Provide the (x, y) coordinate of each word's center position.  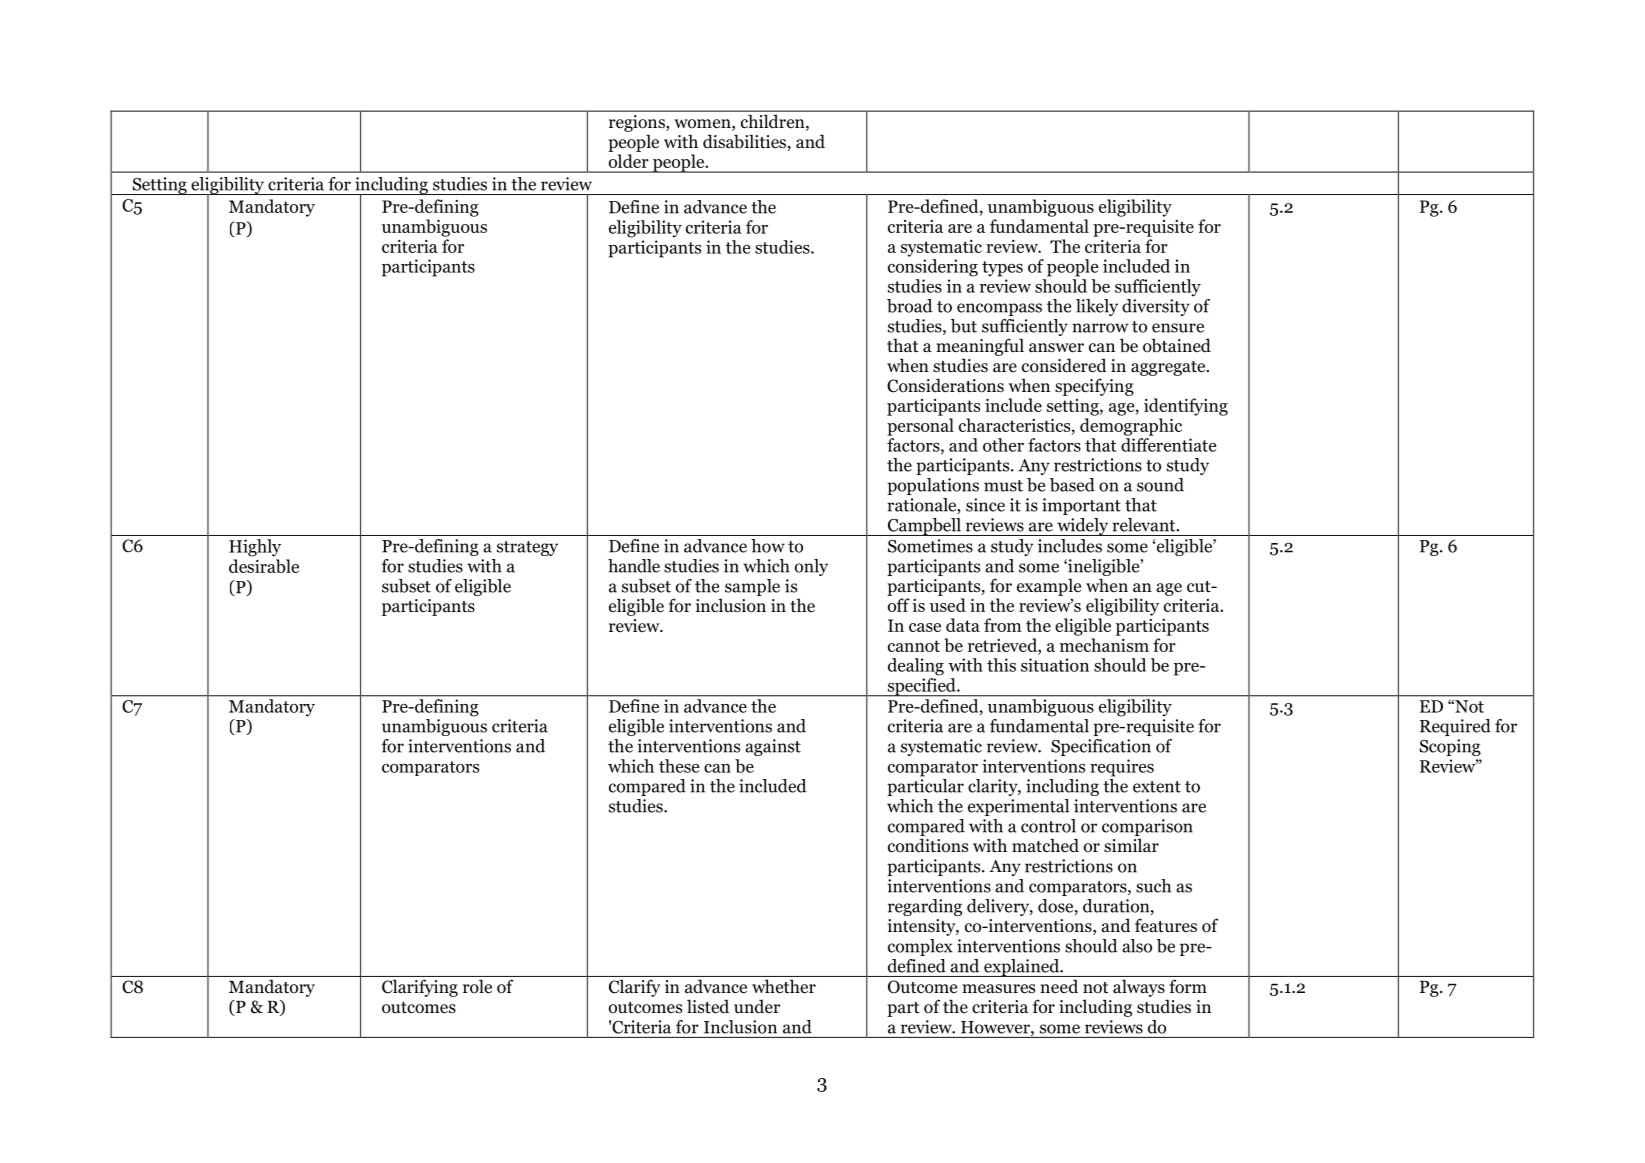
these (679, 766)
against (773, 747)
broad (909, 306)
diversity (1156, 307)
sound (1160, 485)
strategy (527, 548)
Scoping (1450, 747)
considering (933, 268)
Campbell (924, 527)
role (477, 986)
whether (784, 986)
